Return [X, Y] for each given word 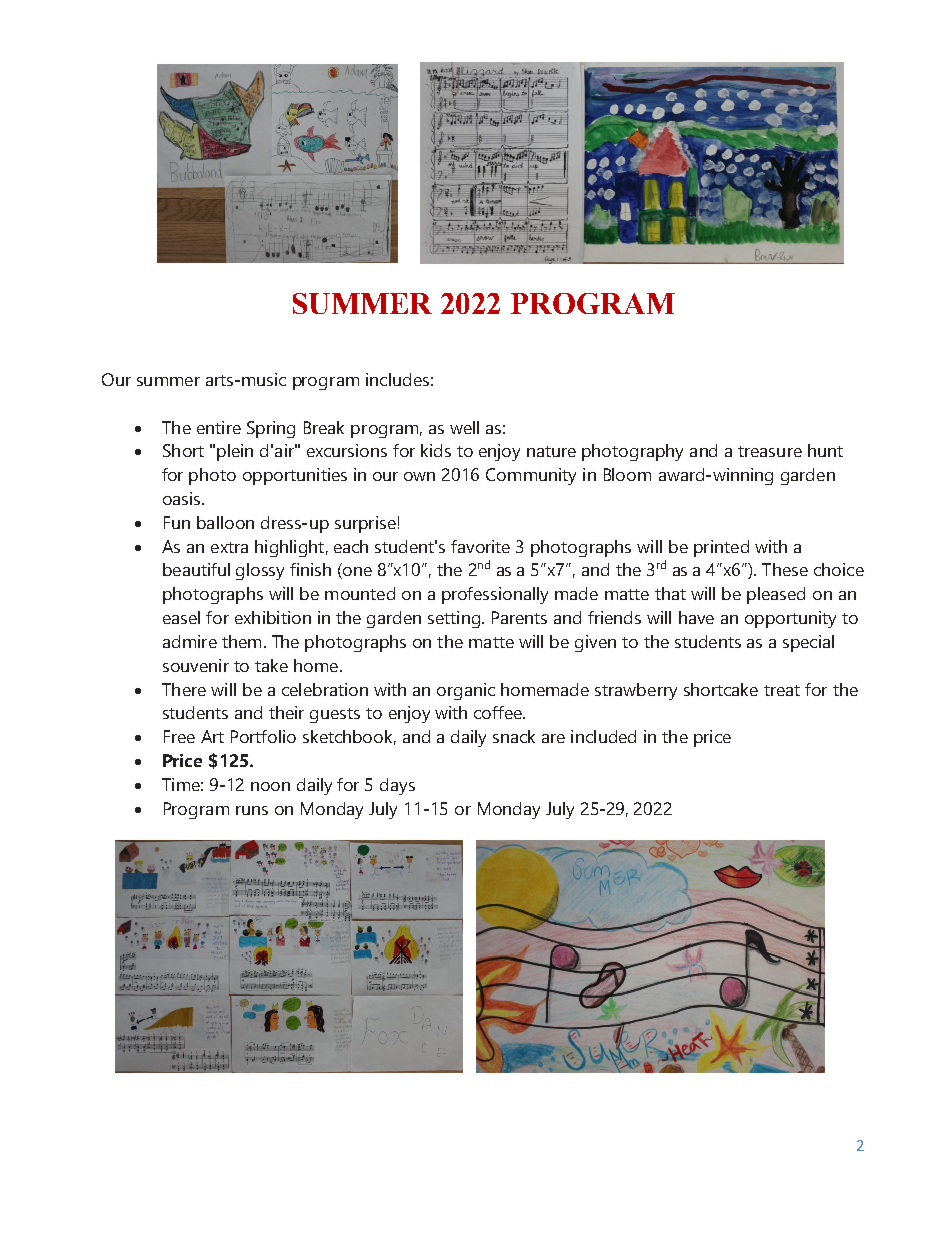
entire [219, 427]
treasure [770, 451]
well [464, 427]
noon [270, 786]
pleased [776, 595]
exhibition [273, 617]
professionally [495, 595]
